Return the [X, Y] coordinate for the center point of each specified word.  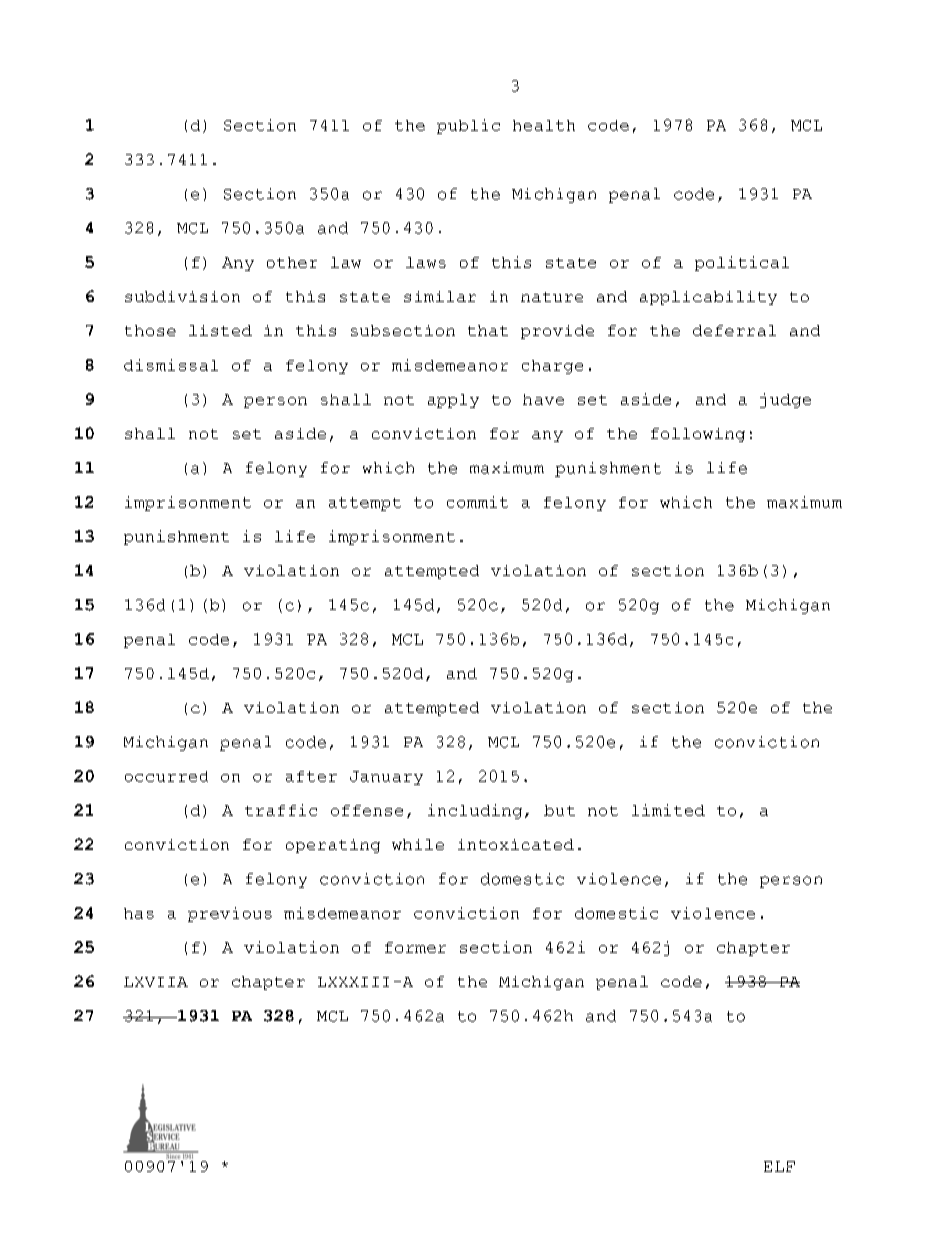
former [415, 947]
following [698, 435]
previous [230, 914]
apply [453, 401]
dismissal [171, 365]
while [418, 844]
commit [477, 502]
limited [668, 810]
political [742, 263]
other [292, 262]
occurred [166, 776]
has [139, 913]
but [559, 810]
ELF [779, 1166]
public [468, 126]
